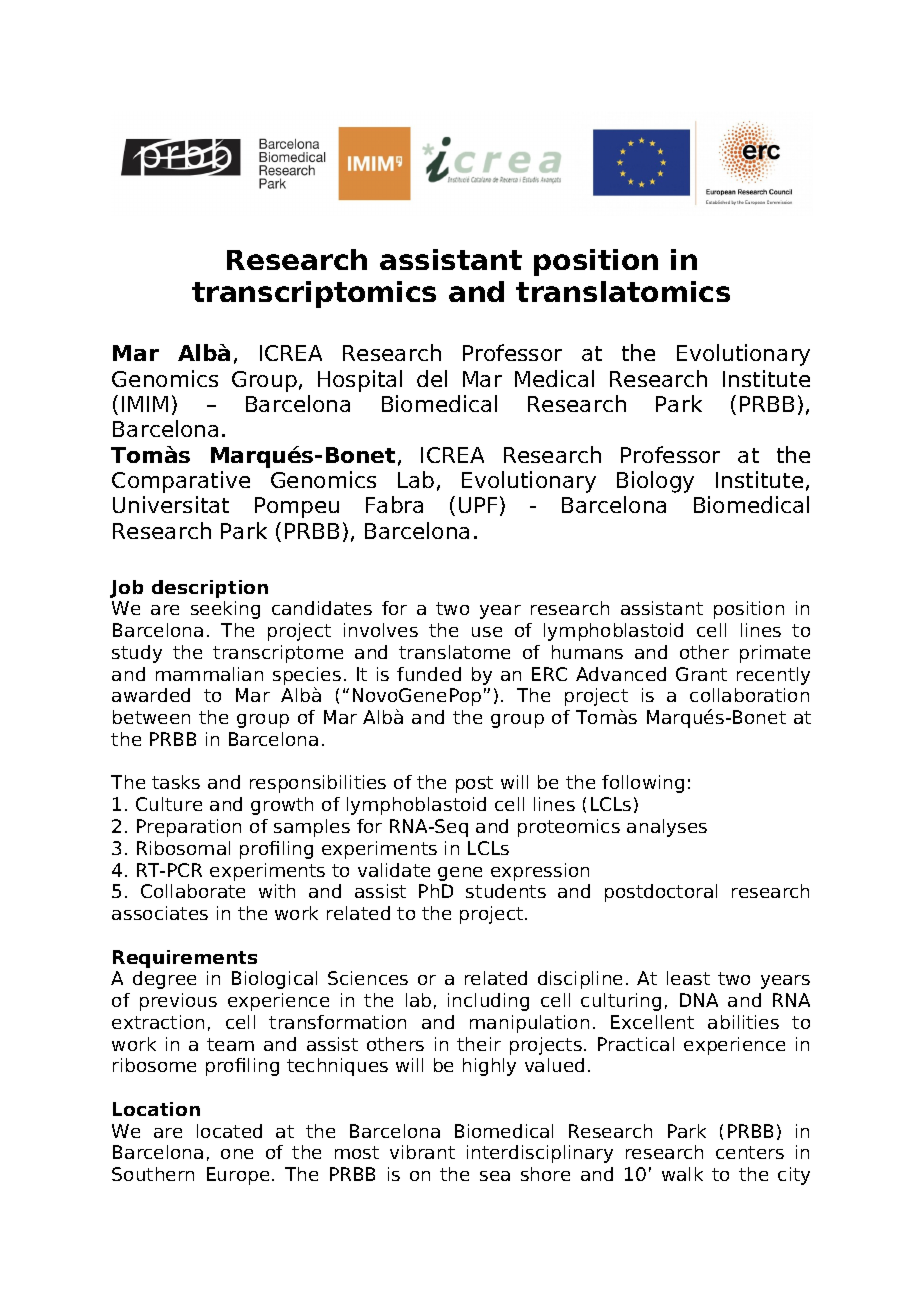  What do you see at coordinates (506, 891) in the page?
I see `students` at bounding box center [506, 891].
